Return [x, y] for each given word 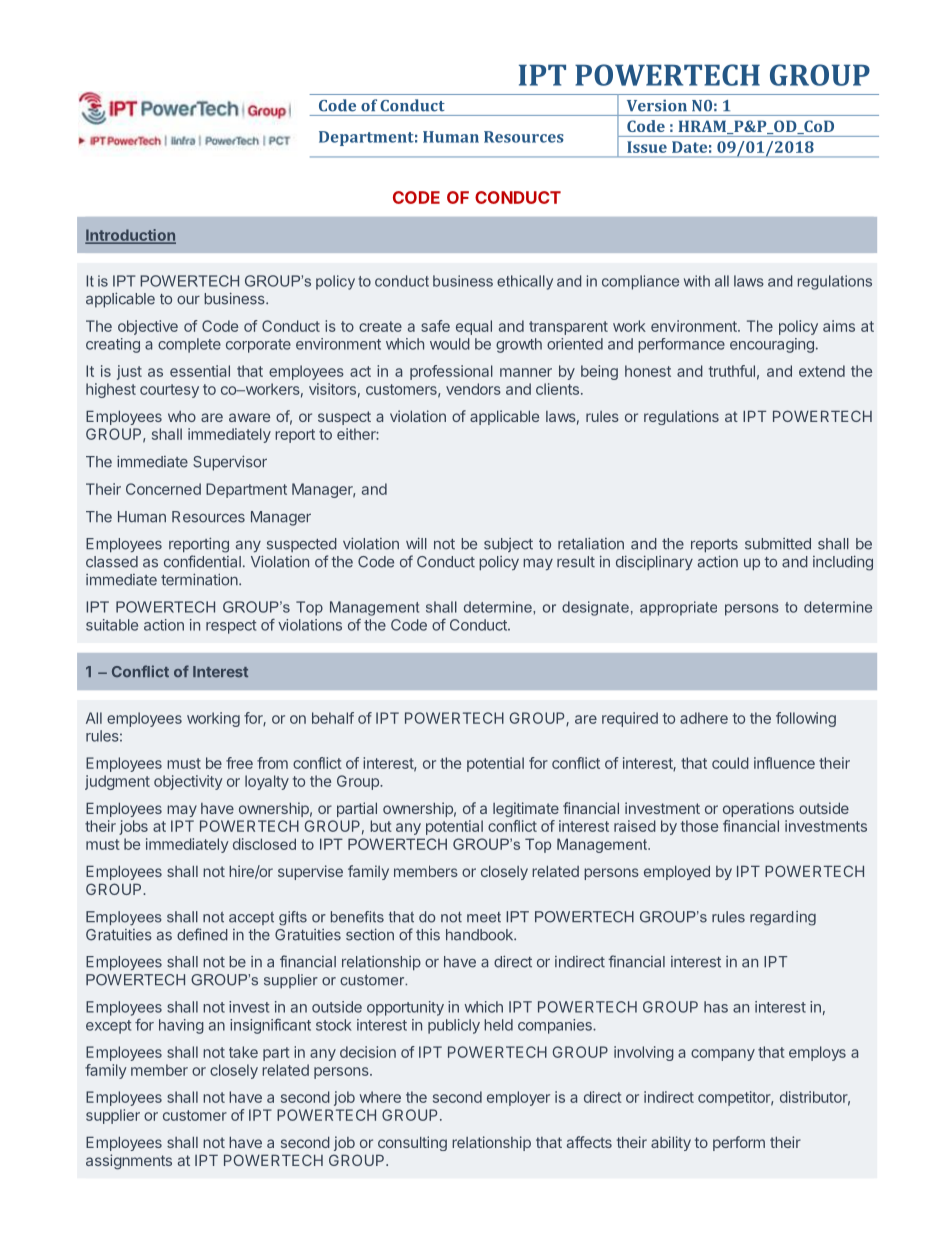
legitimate [526, 809]
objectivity [188, 782]
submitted [778, 544]
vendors [473, 389]
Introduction [130, 236]
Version [657, 106]
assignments [129, 1162]
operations [758, 809]
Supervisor [230, 463]
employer [518, 1098]
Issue [647, 147]
